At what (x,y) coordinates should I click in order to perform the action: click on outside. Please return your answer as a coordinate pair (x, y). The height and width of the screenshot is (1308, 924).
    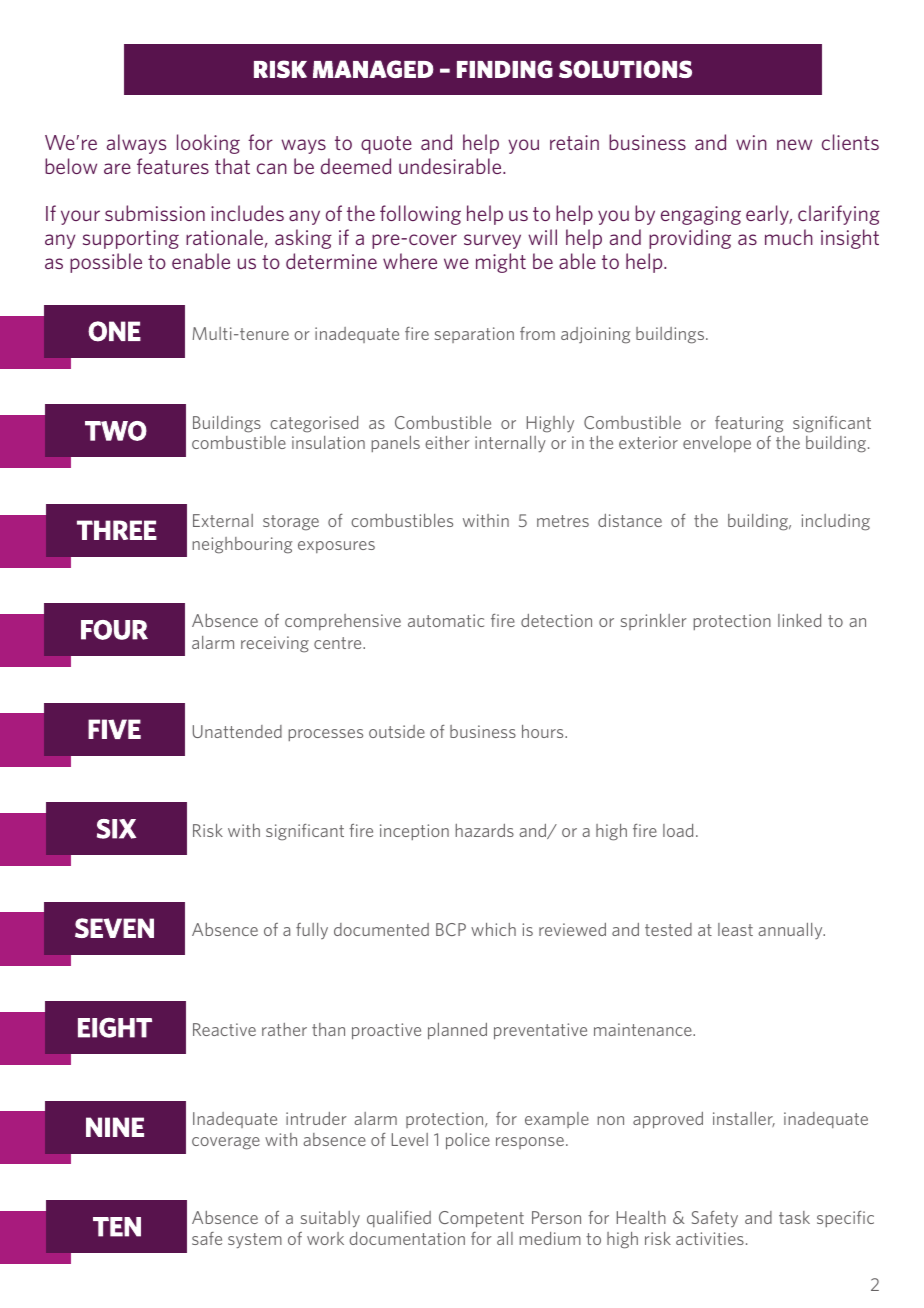
    Looking at the image, I should click on (397, 731).
